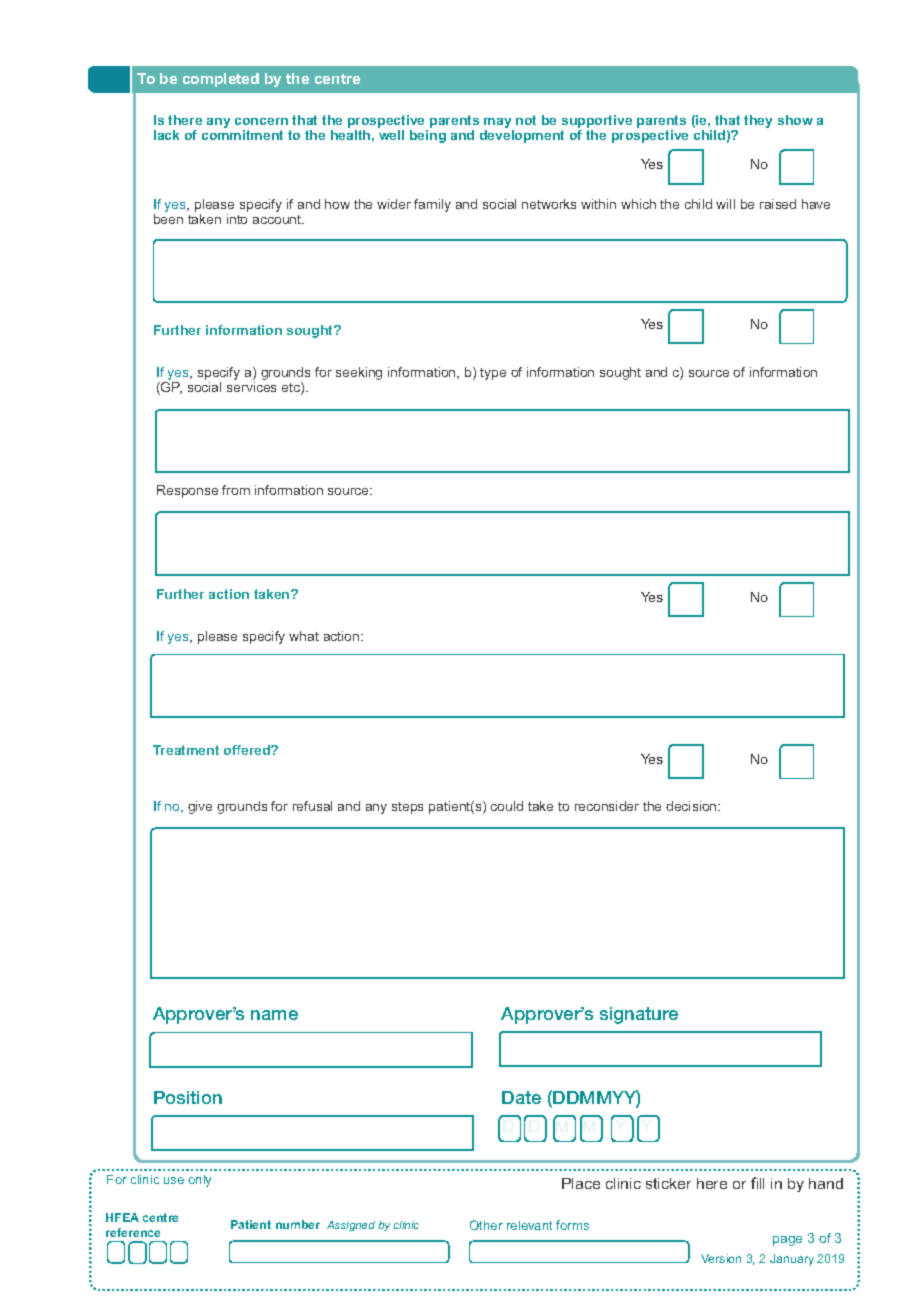  What do you see at coordinates (499, 124) in the screenshot?
I see `may` at bounding box center [499, 124].
